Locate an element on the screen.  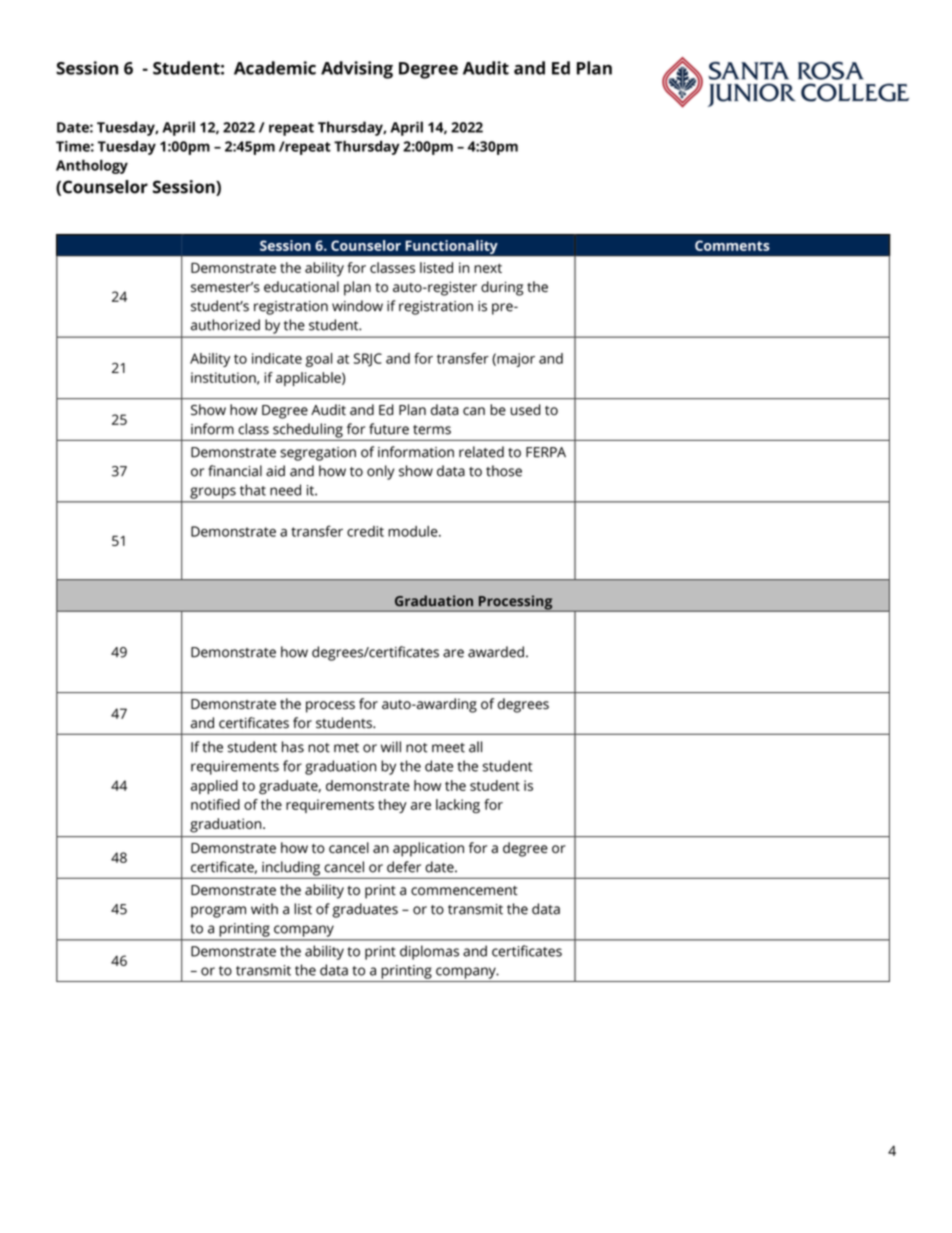
groups is located at coordinates (213, 493).
